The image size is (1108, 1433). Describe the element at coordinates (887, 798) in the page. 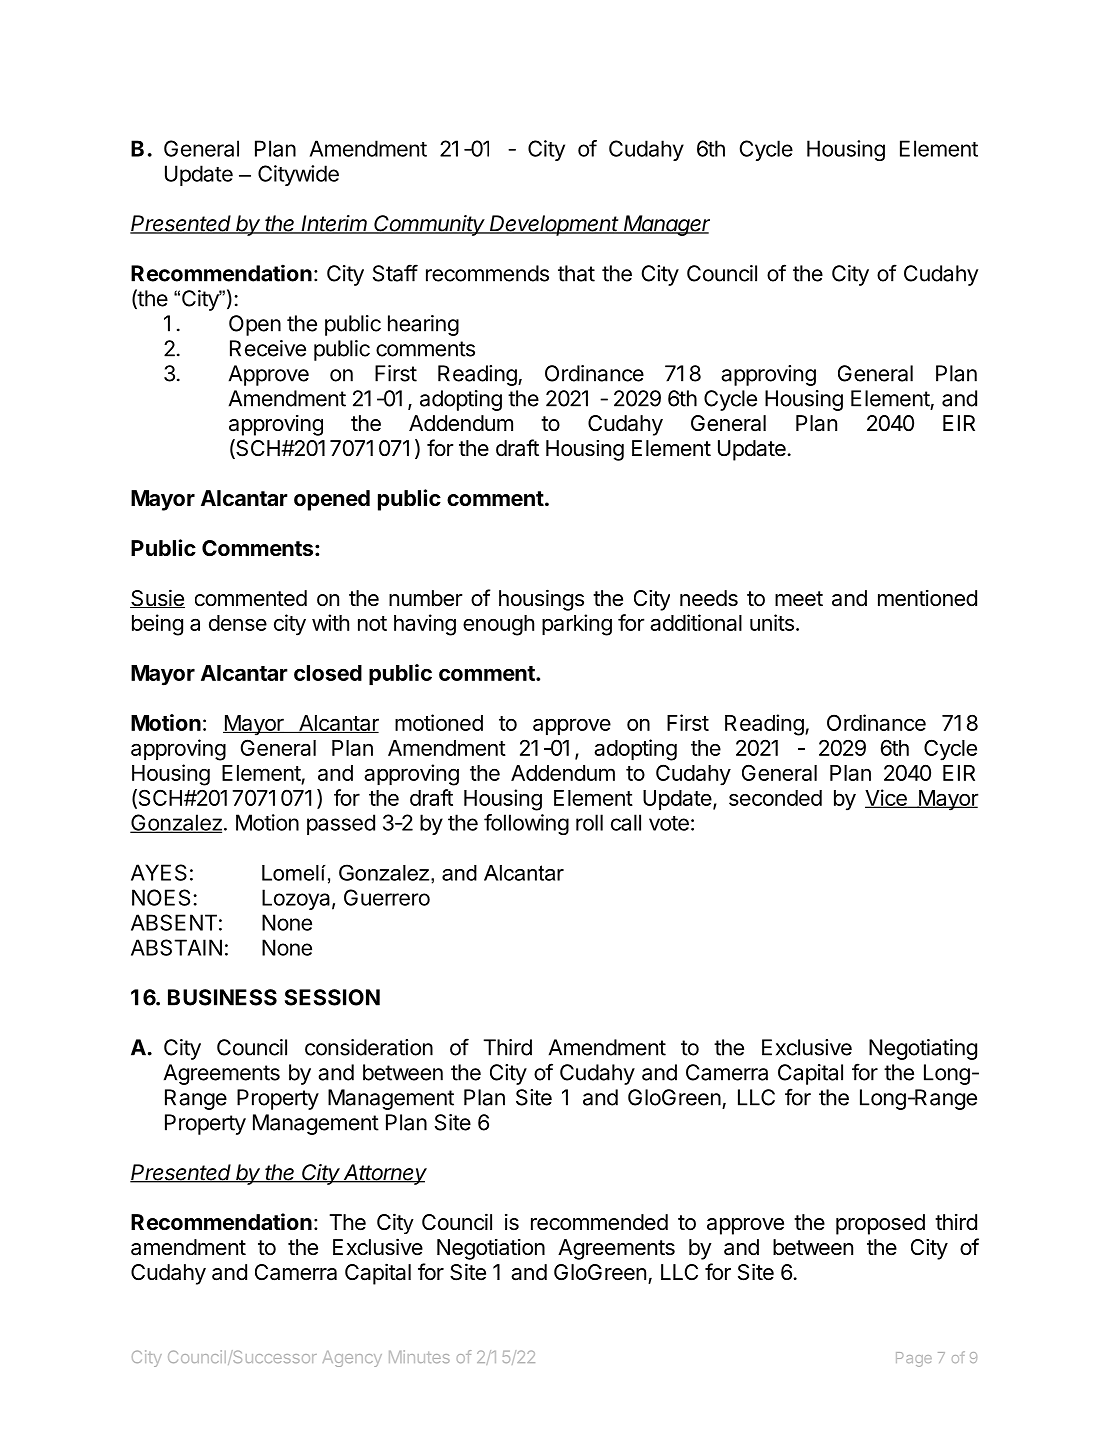

I see `Vice` at that location.
